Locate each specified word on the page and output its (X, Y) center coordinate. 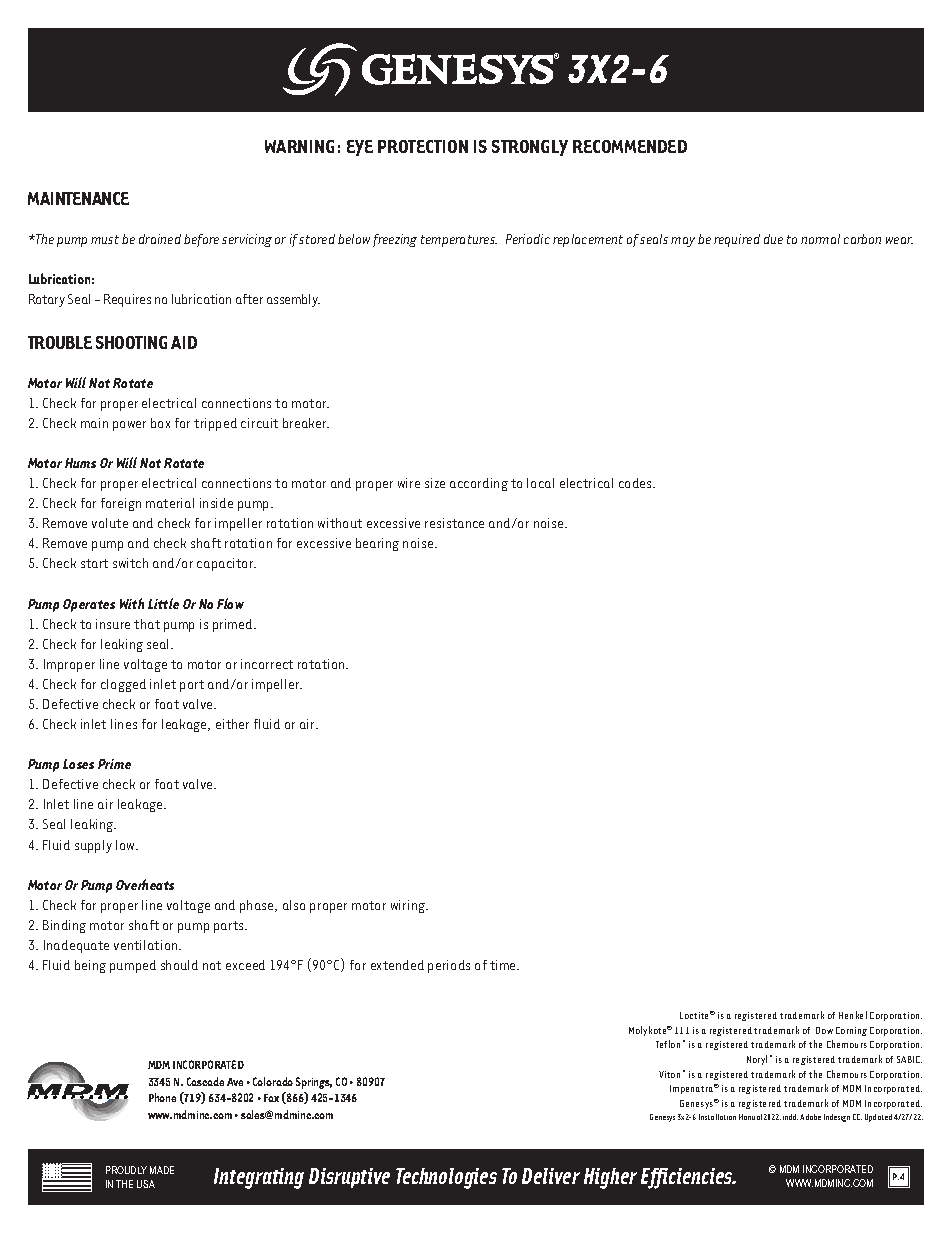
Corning (851, 1031)
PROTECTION (423, 146)
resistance (454, 523)
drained (160, 239)
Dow (824, 1030)
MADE (162, 1170)
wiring (409, 906)
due (773, 239)
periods (449, 966)
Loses (78, 764)
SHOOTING (131, 342)
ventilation (147, 945)
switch (130, 563)
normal (820, 239)
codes (636, 483)
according (479, 484)
